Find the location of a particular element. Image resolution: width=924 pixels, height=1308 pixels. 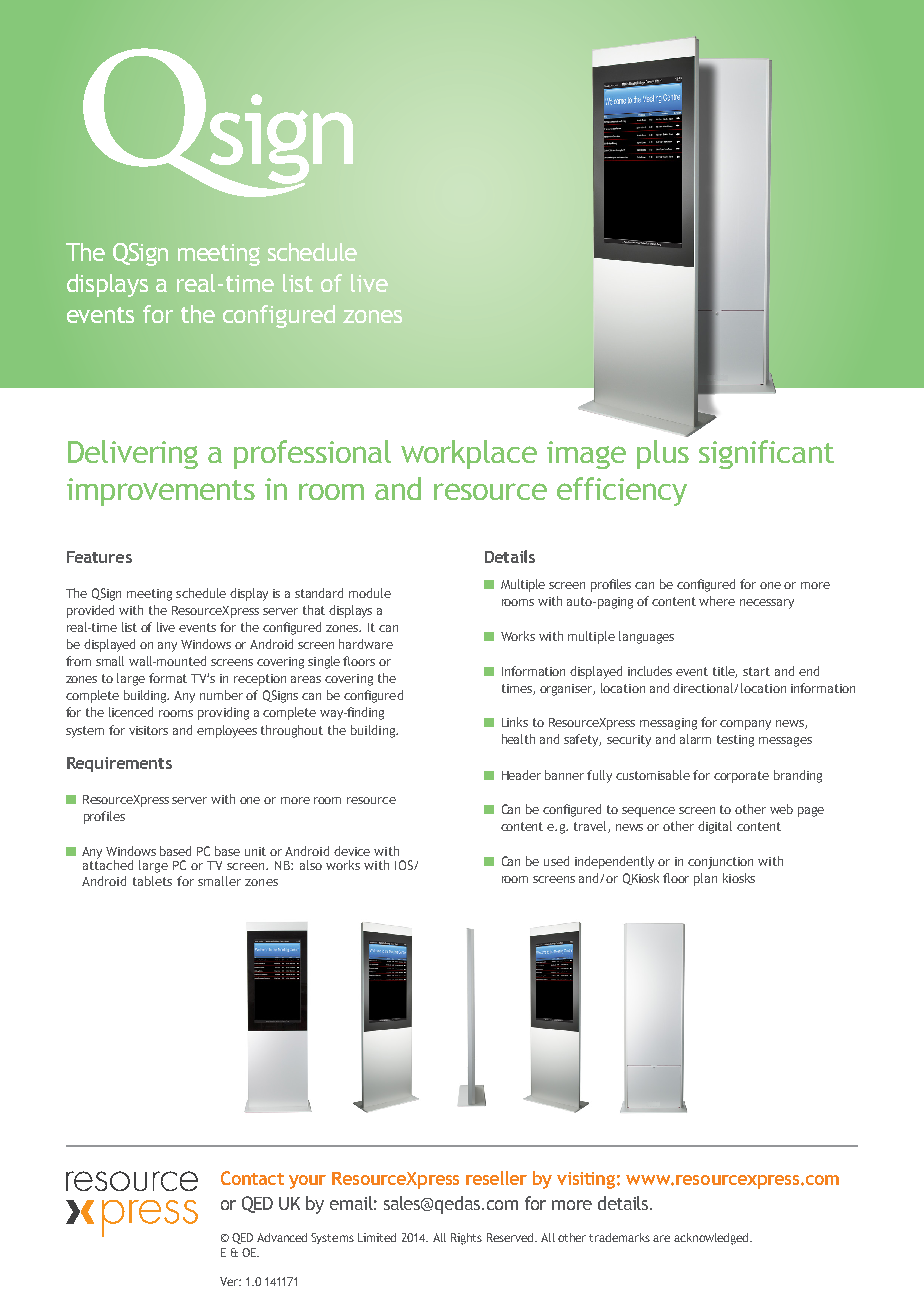

workplace is located at coordinates (469, 454).
